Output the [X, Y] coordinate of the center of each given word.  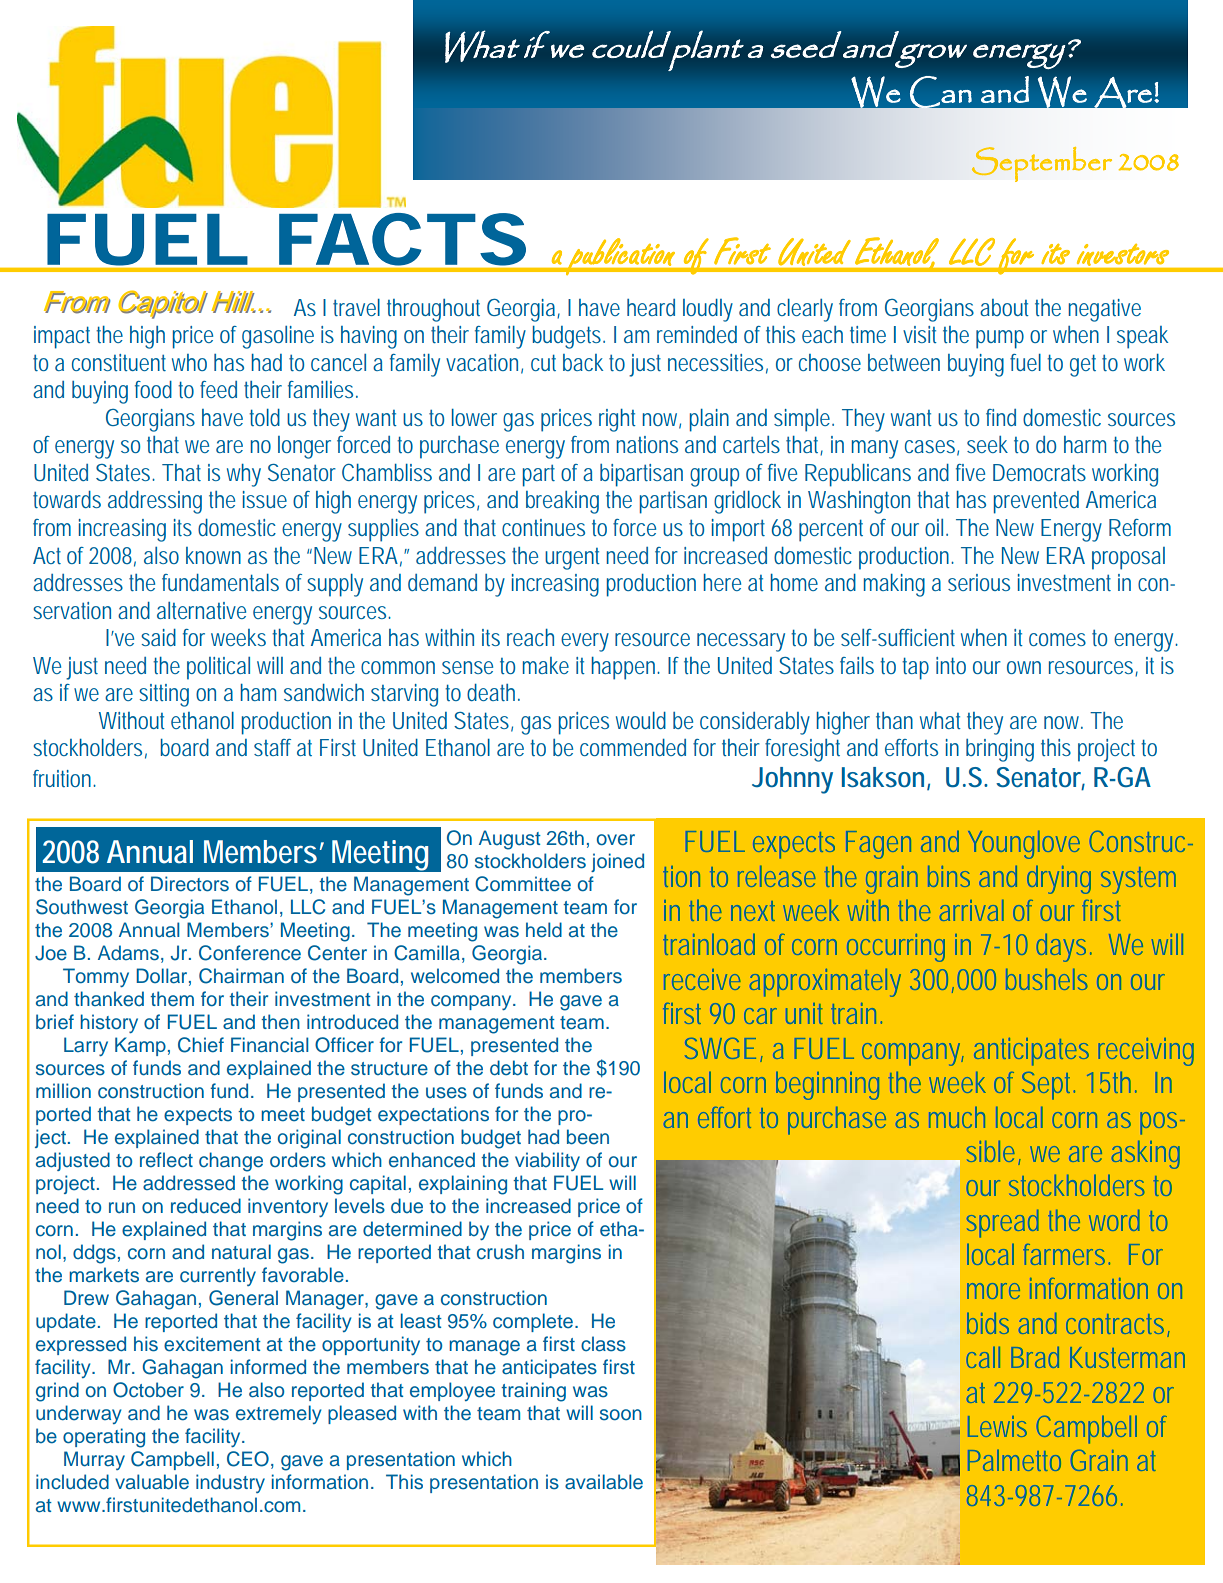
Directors [190, 884]
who [189, 362]
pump [1000, 339]
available [604, 1482]
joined [617, 862]
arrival [972, 910]
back [583, 362]
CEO [248, 1459]
